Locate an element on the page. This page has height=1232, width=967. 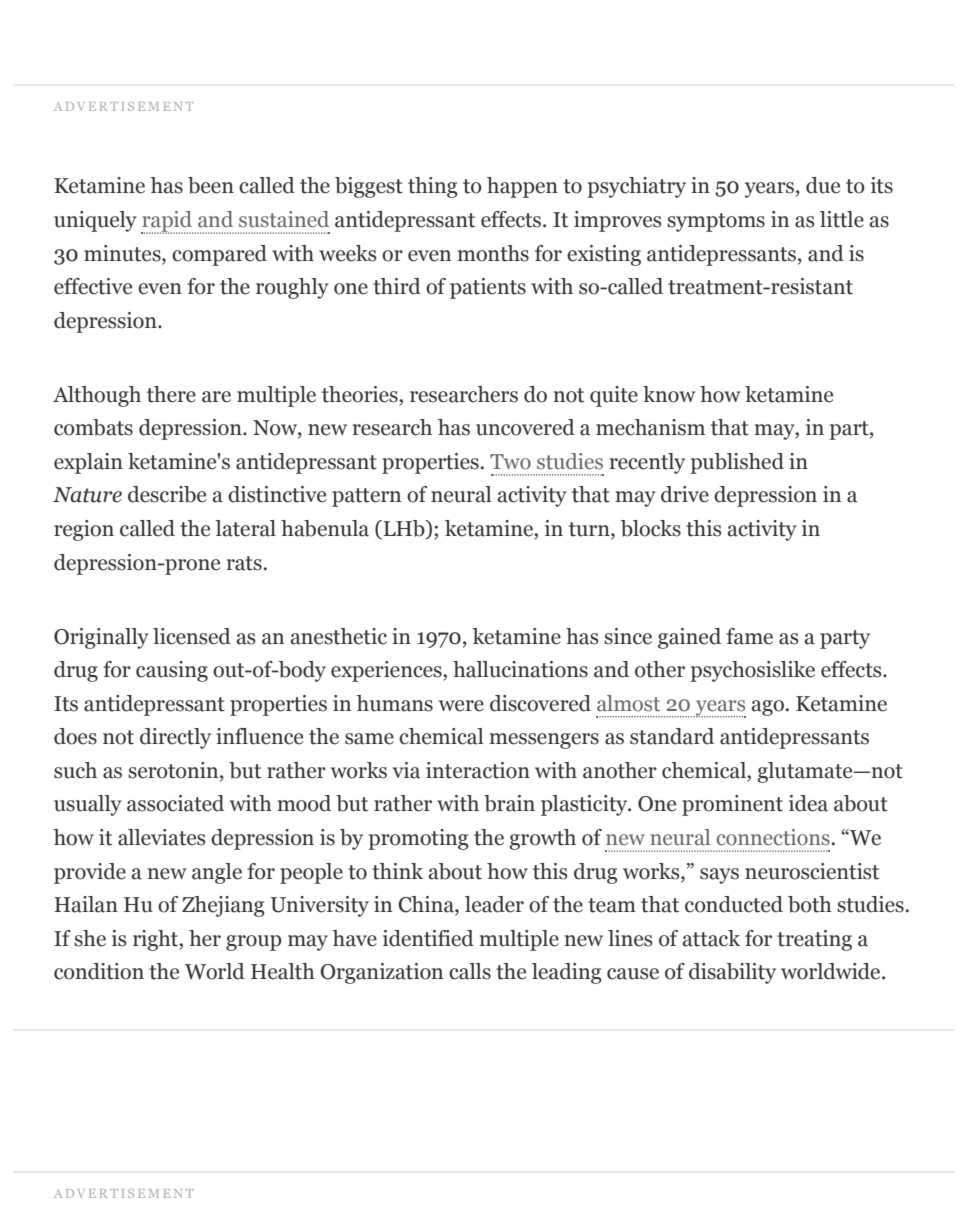
anesthetic is located at coordinates (338, 636).
